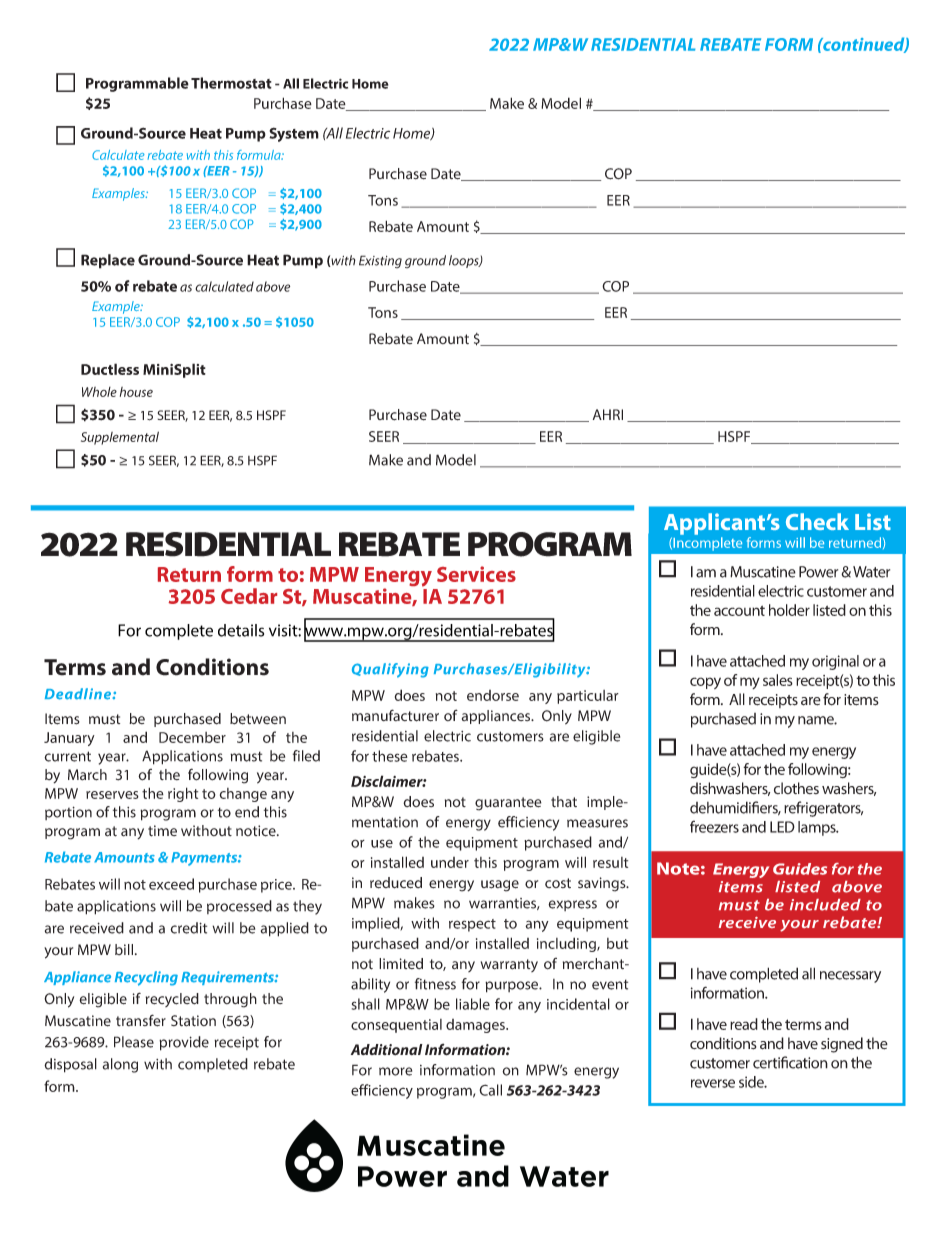 The image size is (952, 1233). What do you see at coordinates (184, 1043) in the document?
I see `provide` at bounding box center [184, 1043].
